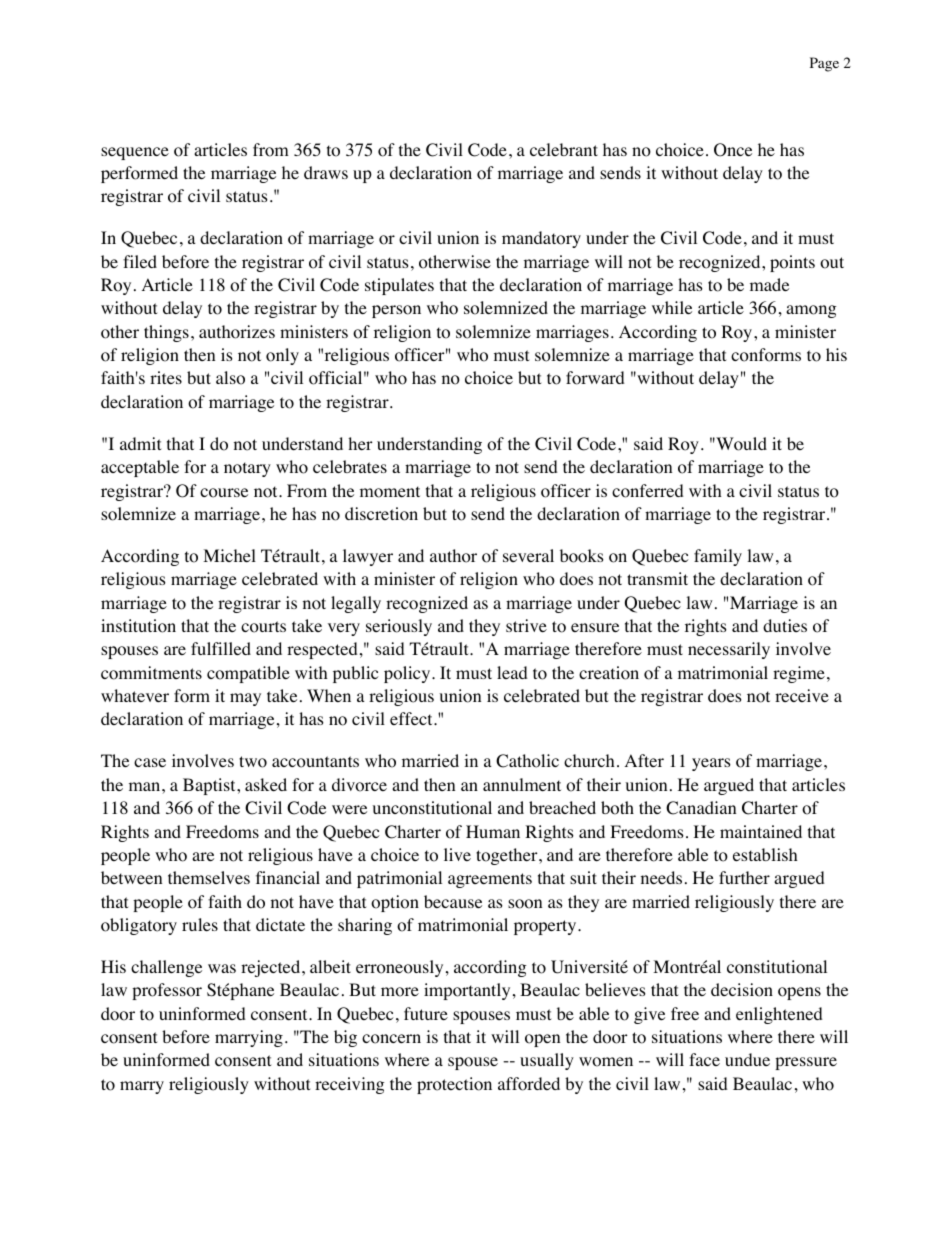 This image has width=952, height=1233. What do you see at coordinates (747, 1059) in the image?
I see `undue` at bounding box center [747, 1059].
